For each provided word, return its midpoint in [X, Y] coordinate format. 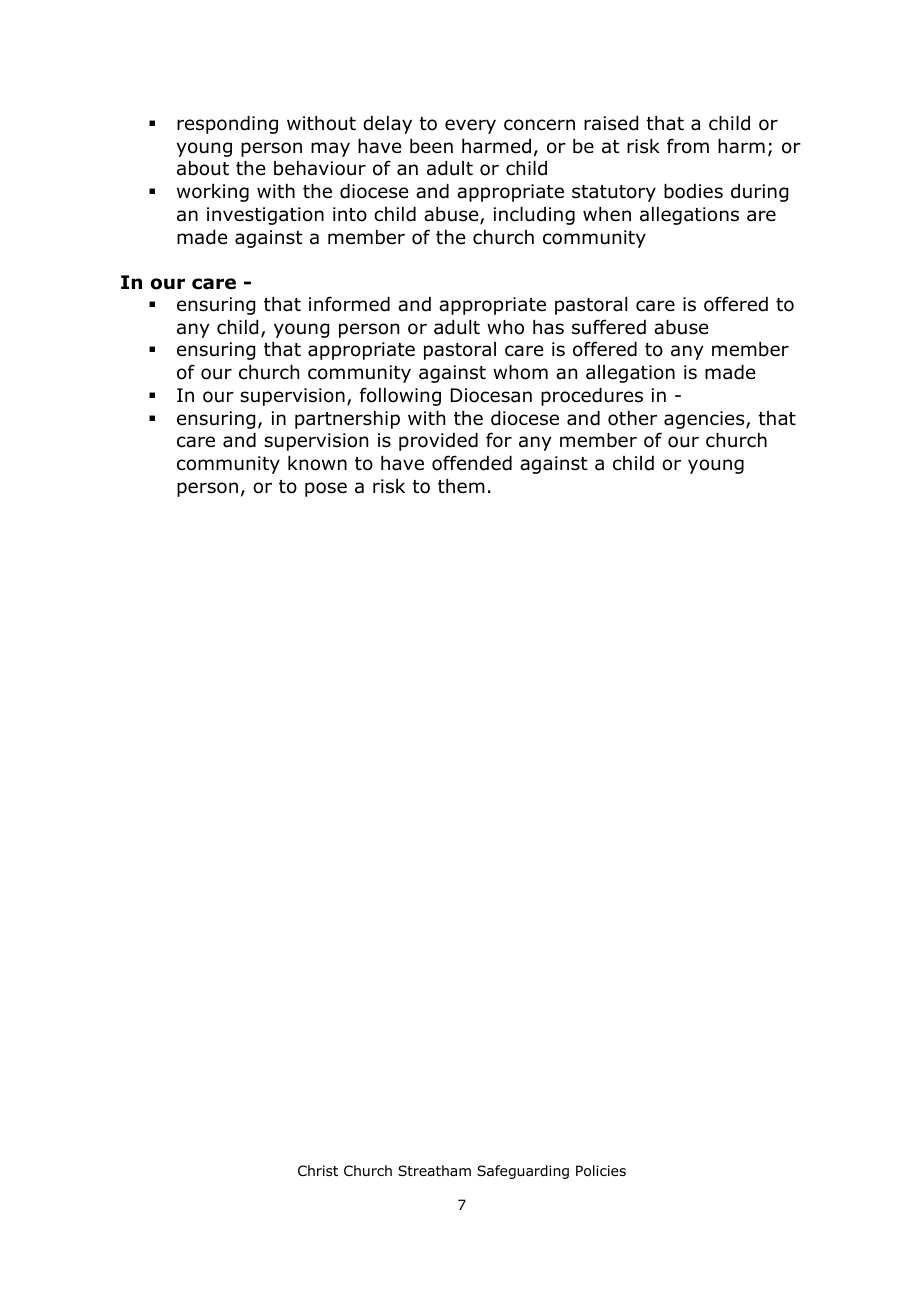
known [317, 463]
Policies [601, 1171]
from [688, 146]
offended [472, 463]
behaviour [320, 168]
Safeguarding [523, 1172]
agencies [705, 420]
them [461, 486]
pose [326, 489]
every [470, 126]
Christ [318, 1170]
